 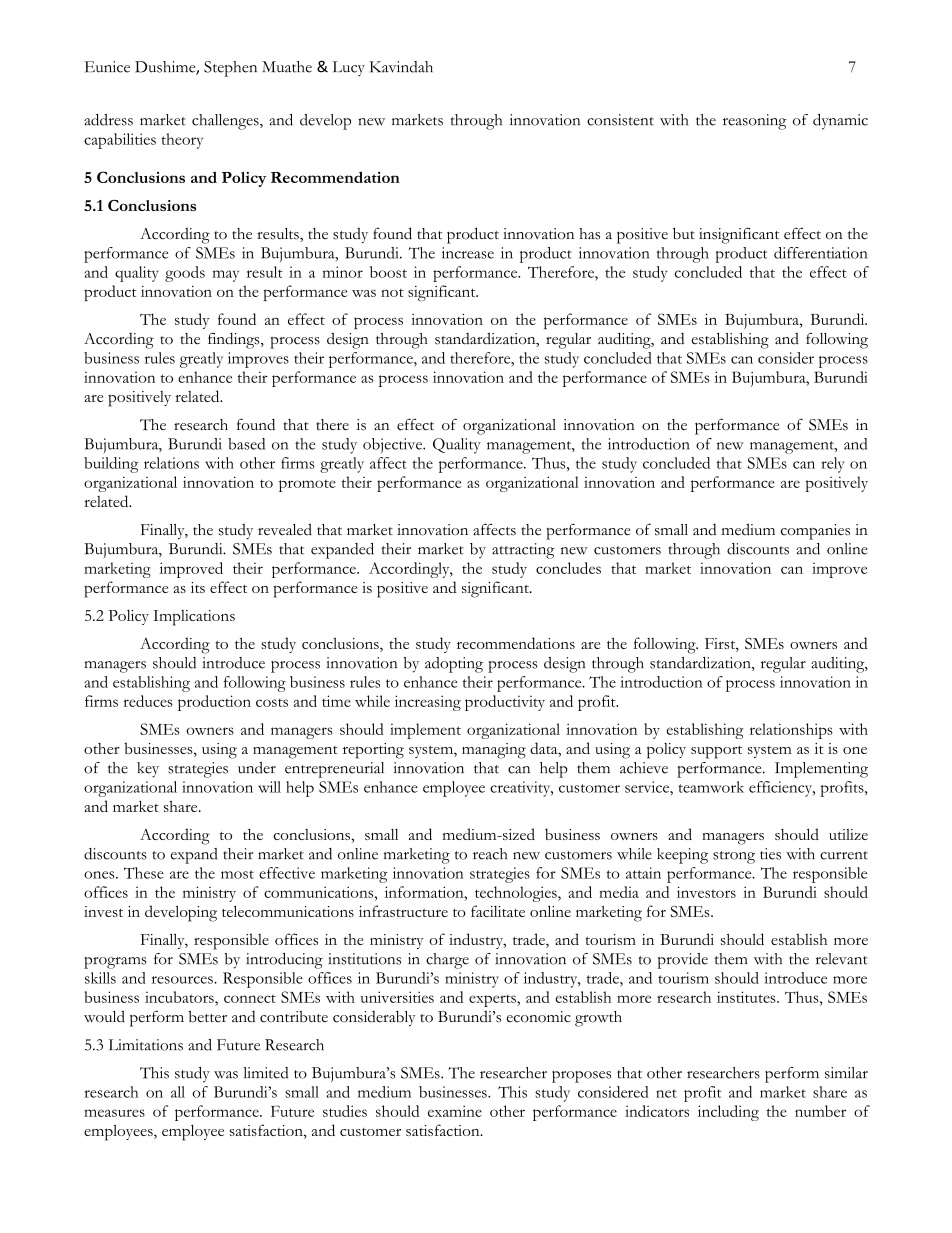 What do you see at coordinates (144, 873) in the screenshot?
I see `These` at bounding box center [144, 873].
